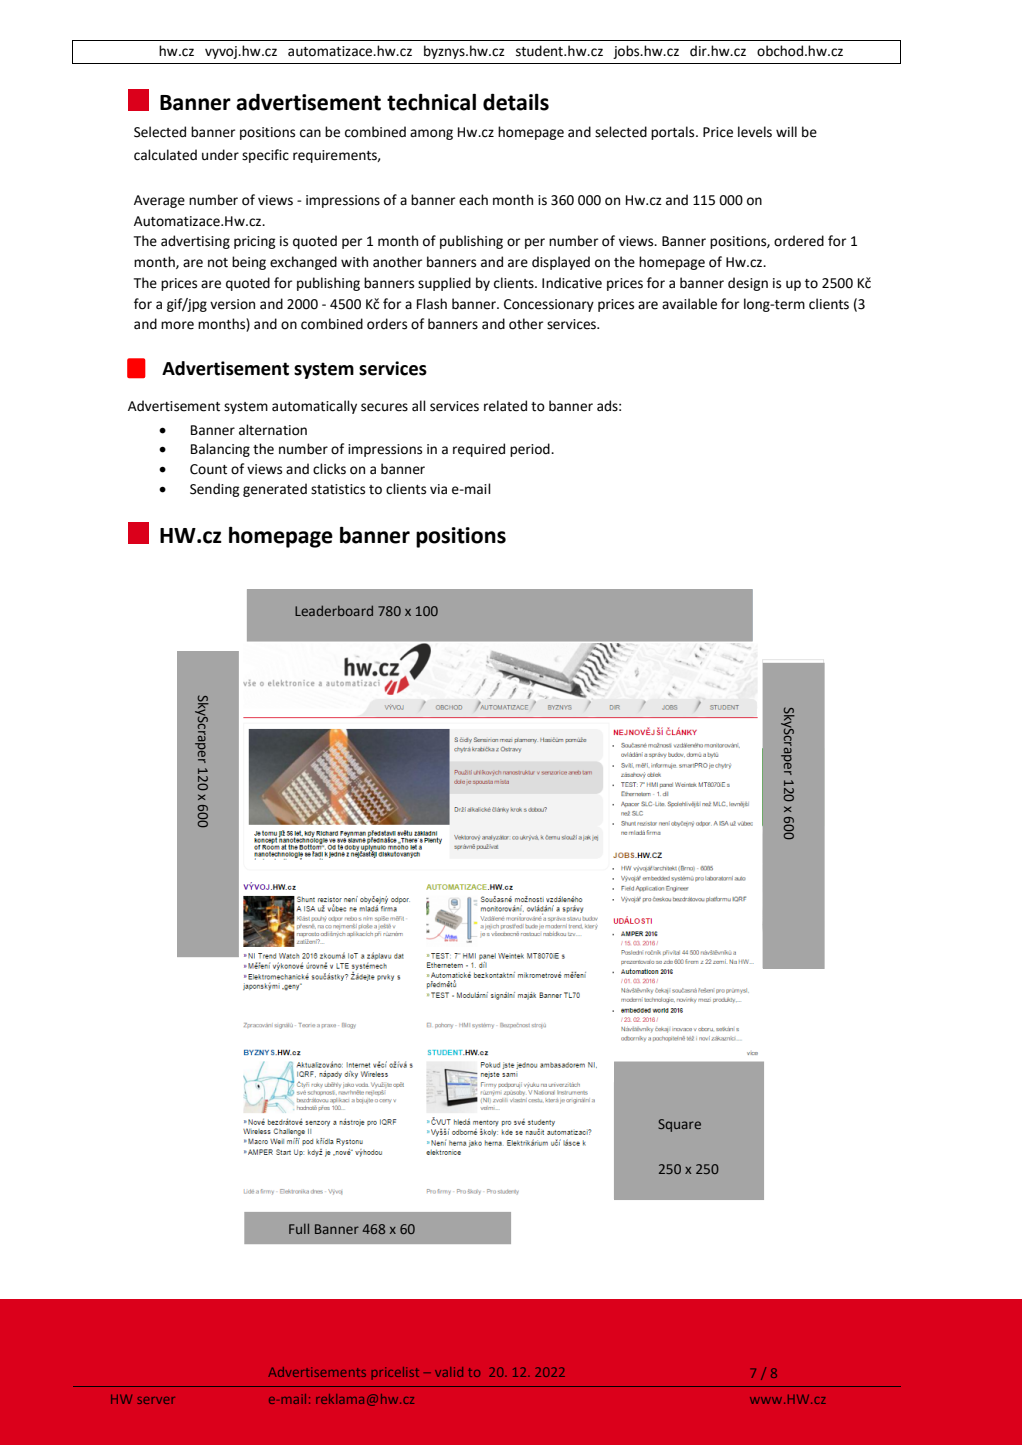  Describe the element at coordinates (156, 1400) in the image. I see `server` at that location.
